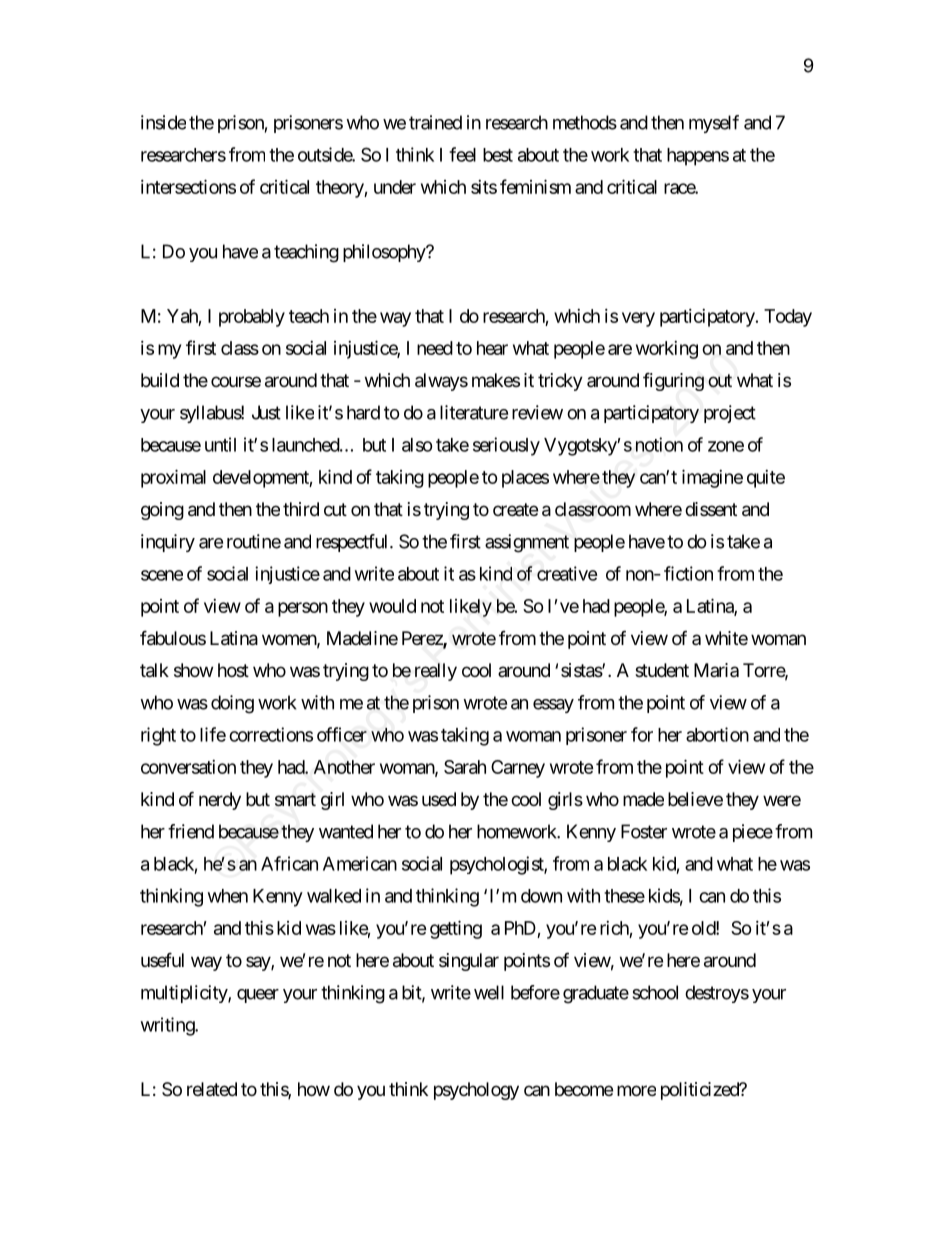 The width and height of the screenshot is (952, 1233). Describe the element at coordinates (714, 124) in the screenshot. I see `myself` at that location.
